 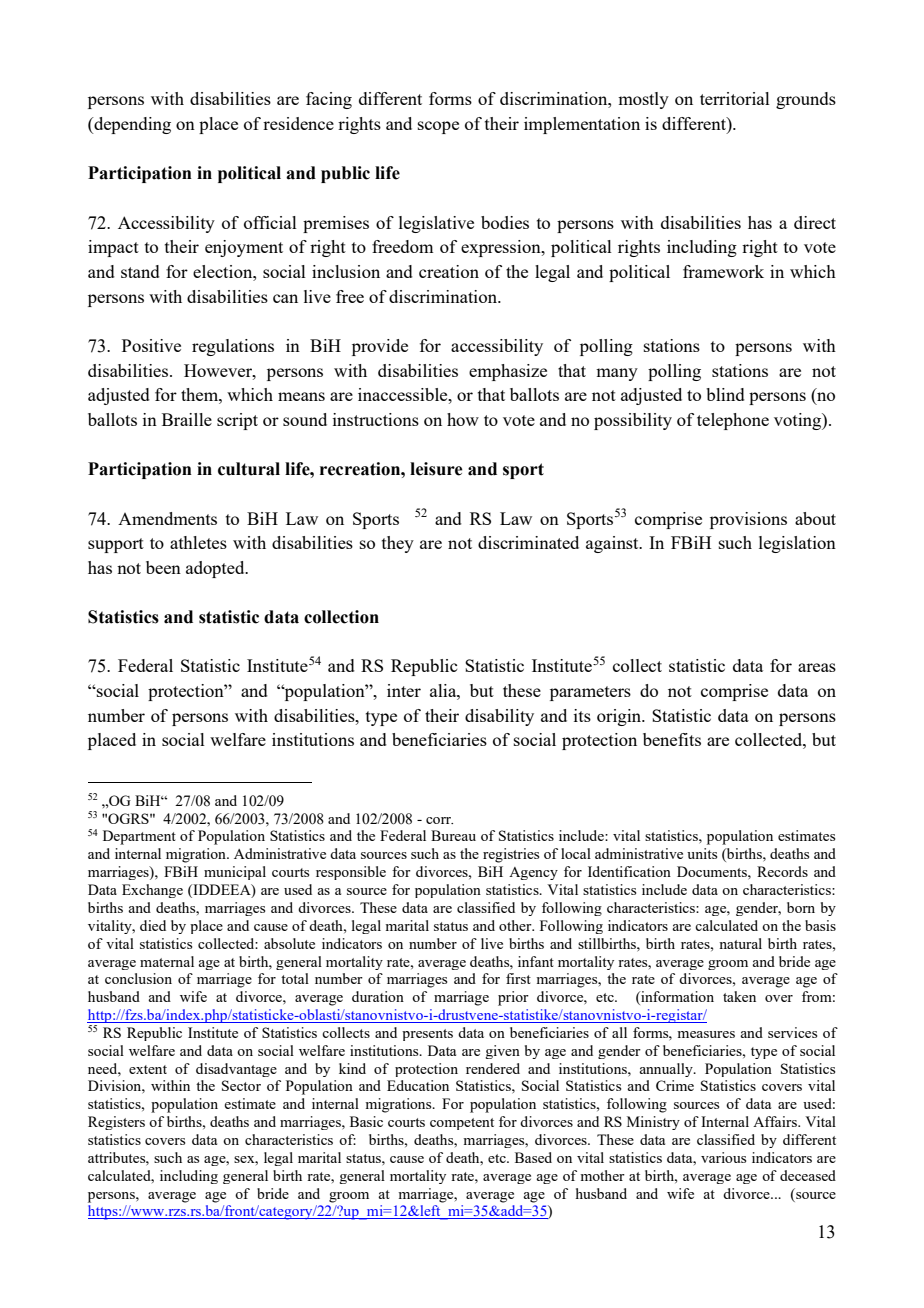 What do you see at coordinates (139, 837) in the screenshot?
I see `Department` at bounding box center [139, 837].
